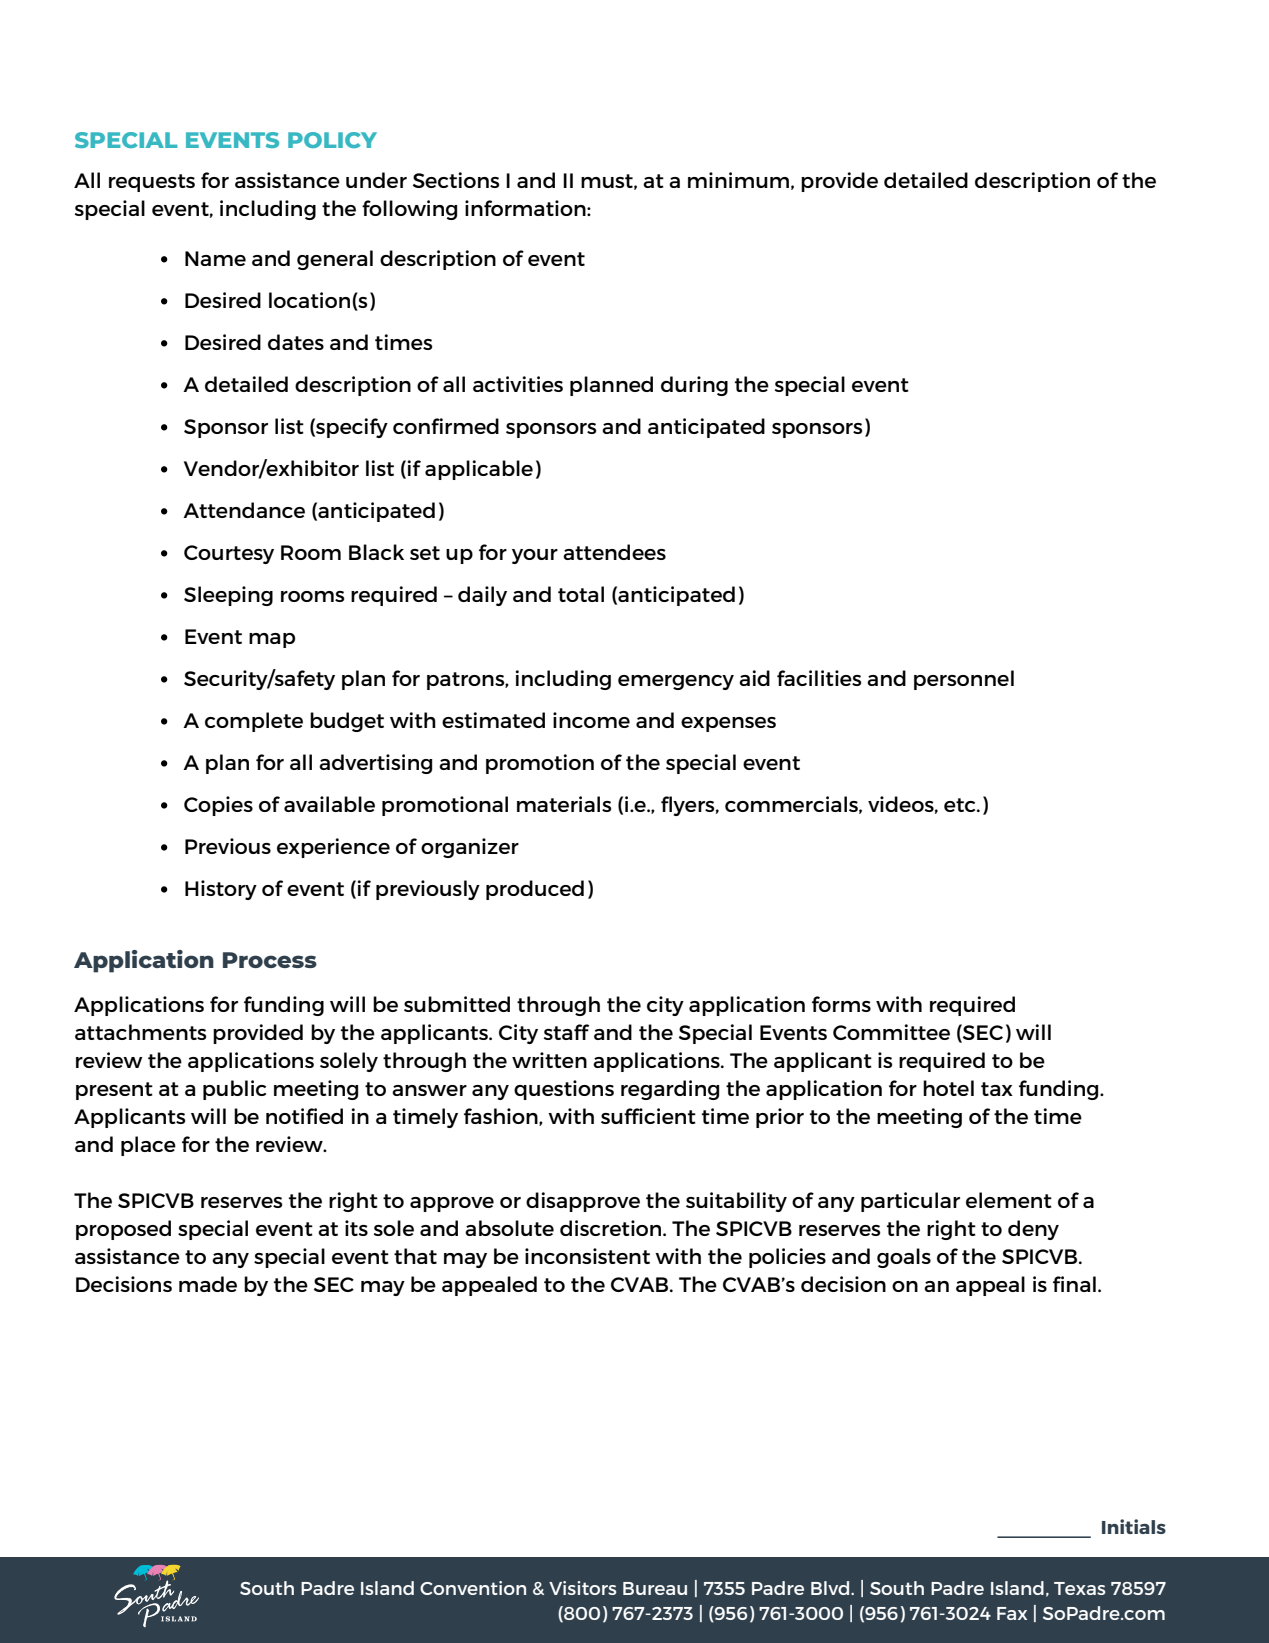 Image resolution: width=1269 pixels, height=1643 pixels. What do you see at coordinates (244, 510) in the page?
I see `Attendance` at bounding box center [244, 510].
